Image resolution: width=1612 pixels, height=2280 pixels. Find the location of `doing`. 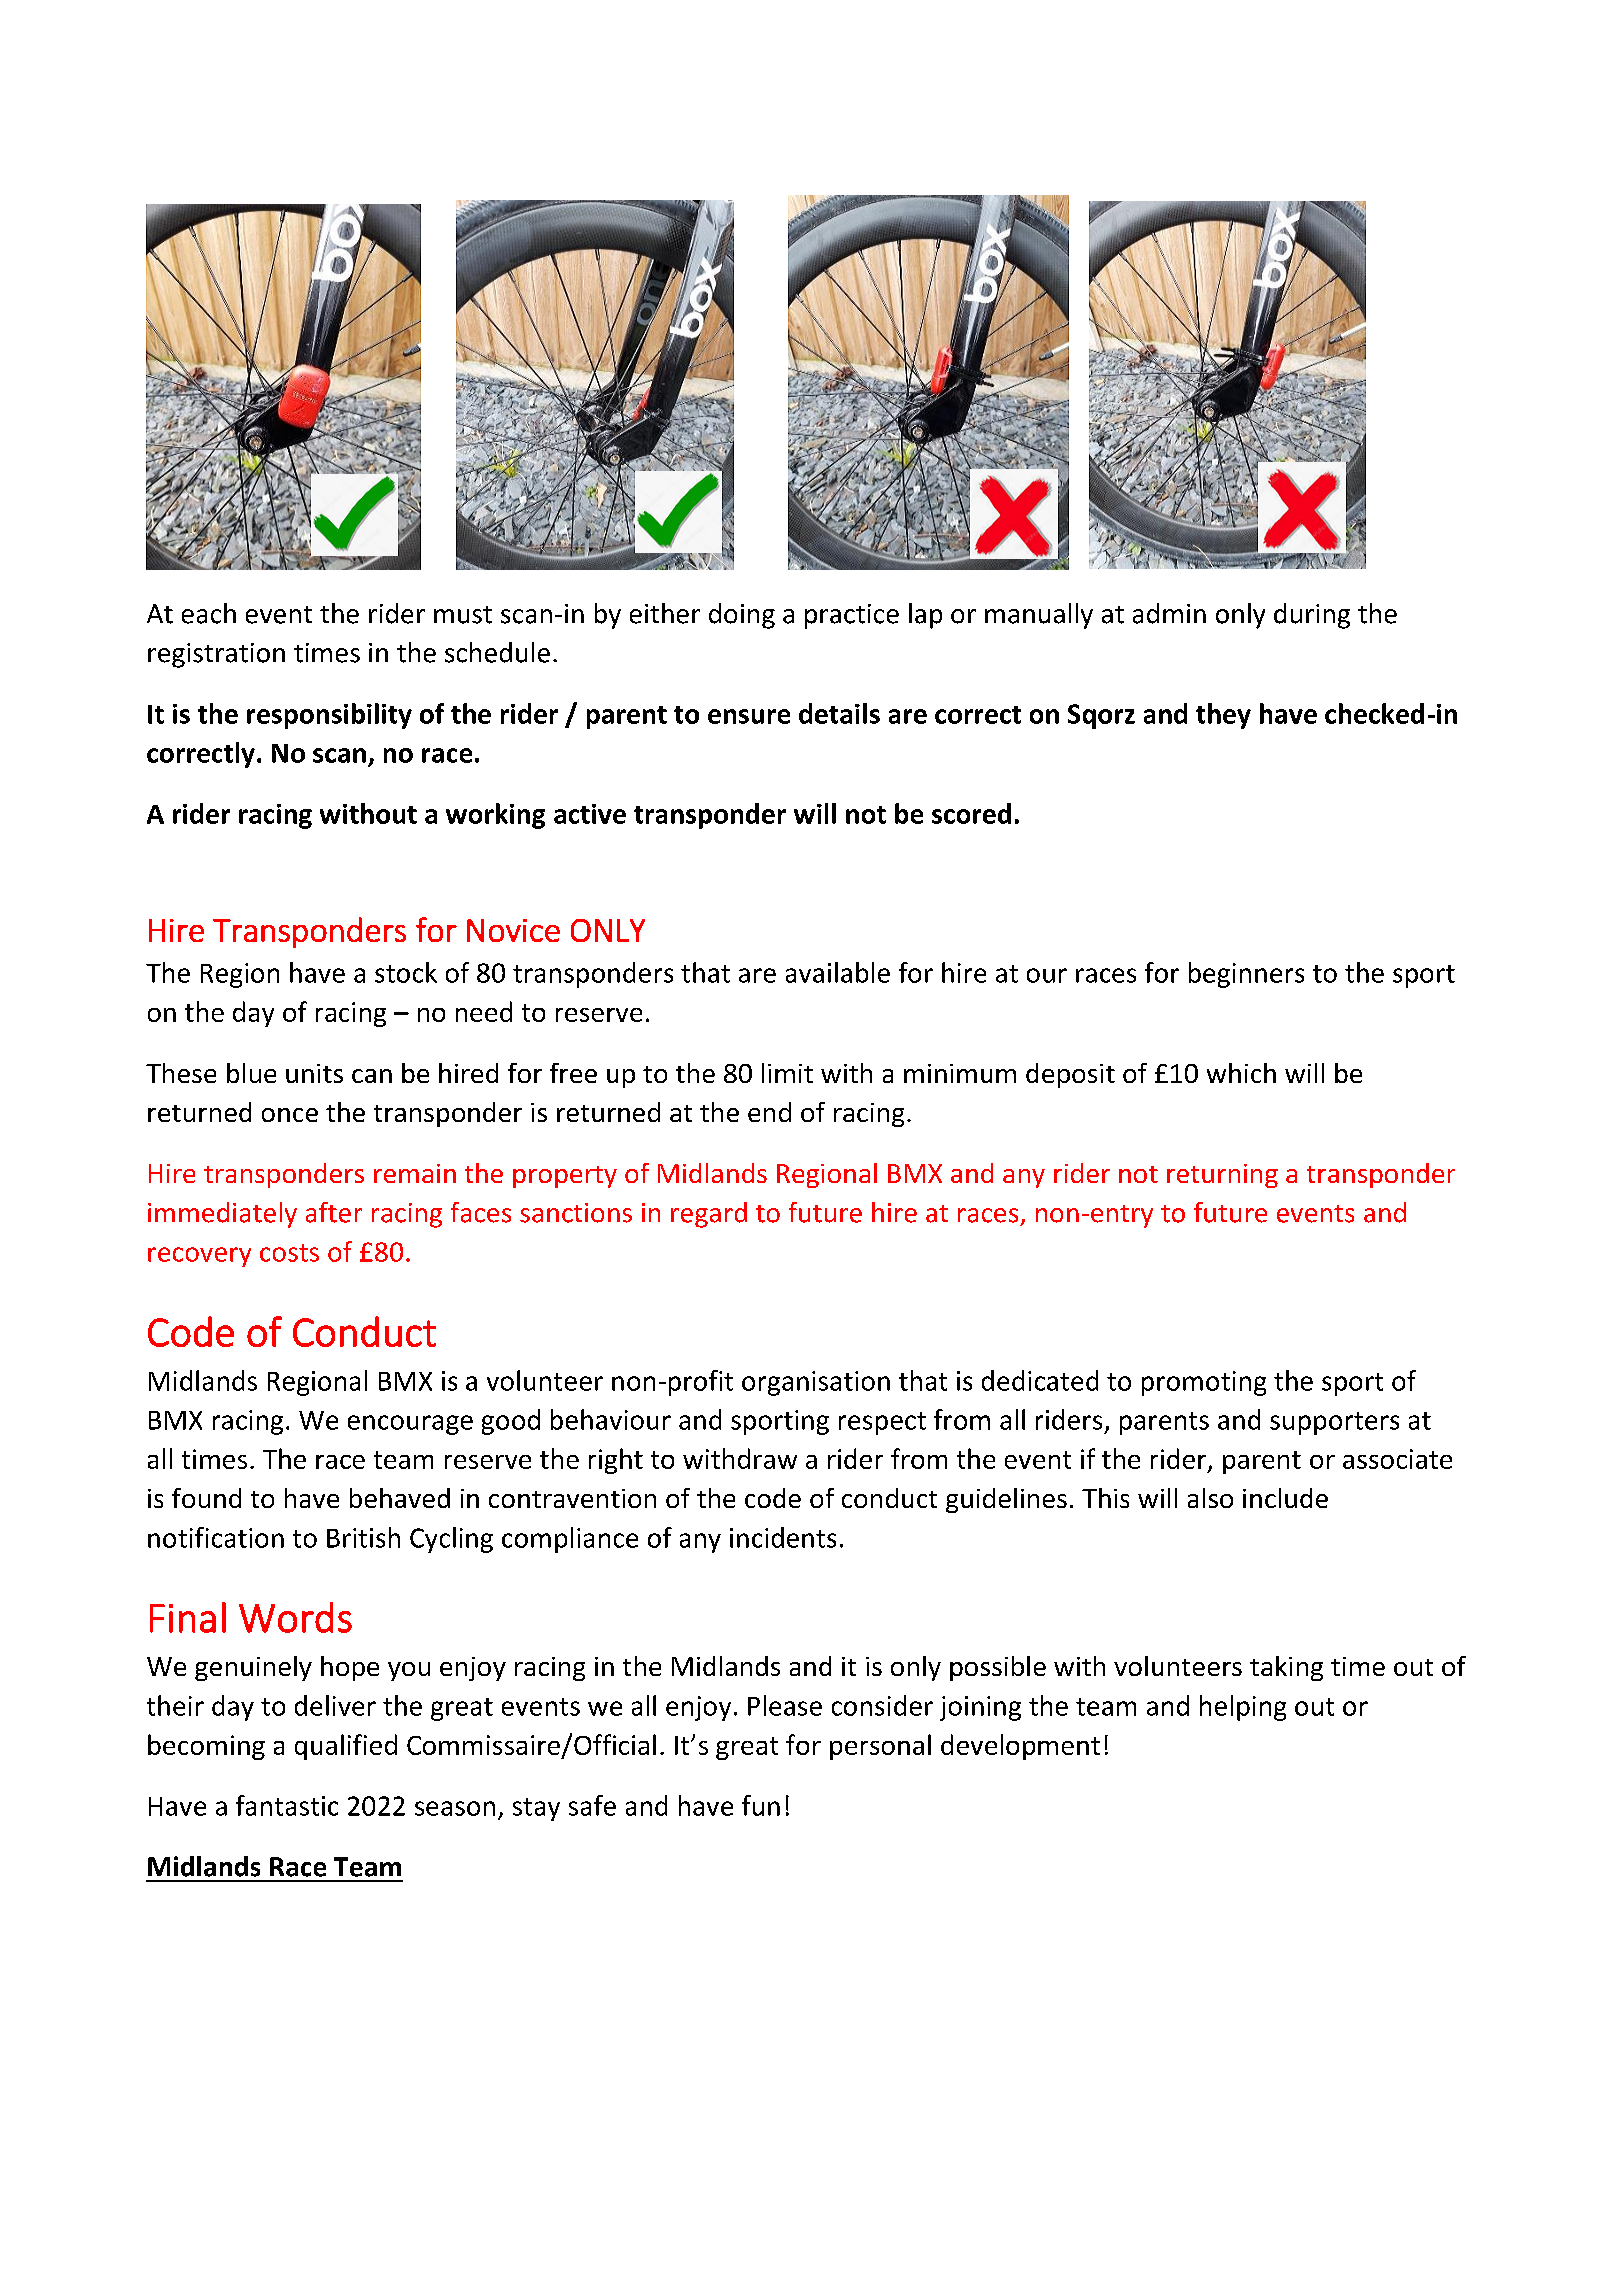

doing is located at coordinates (742, 616).
